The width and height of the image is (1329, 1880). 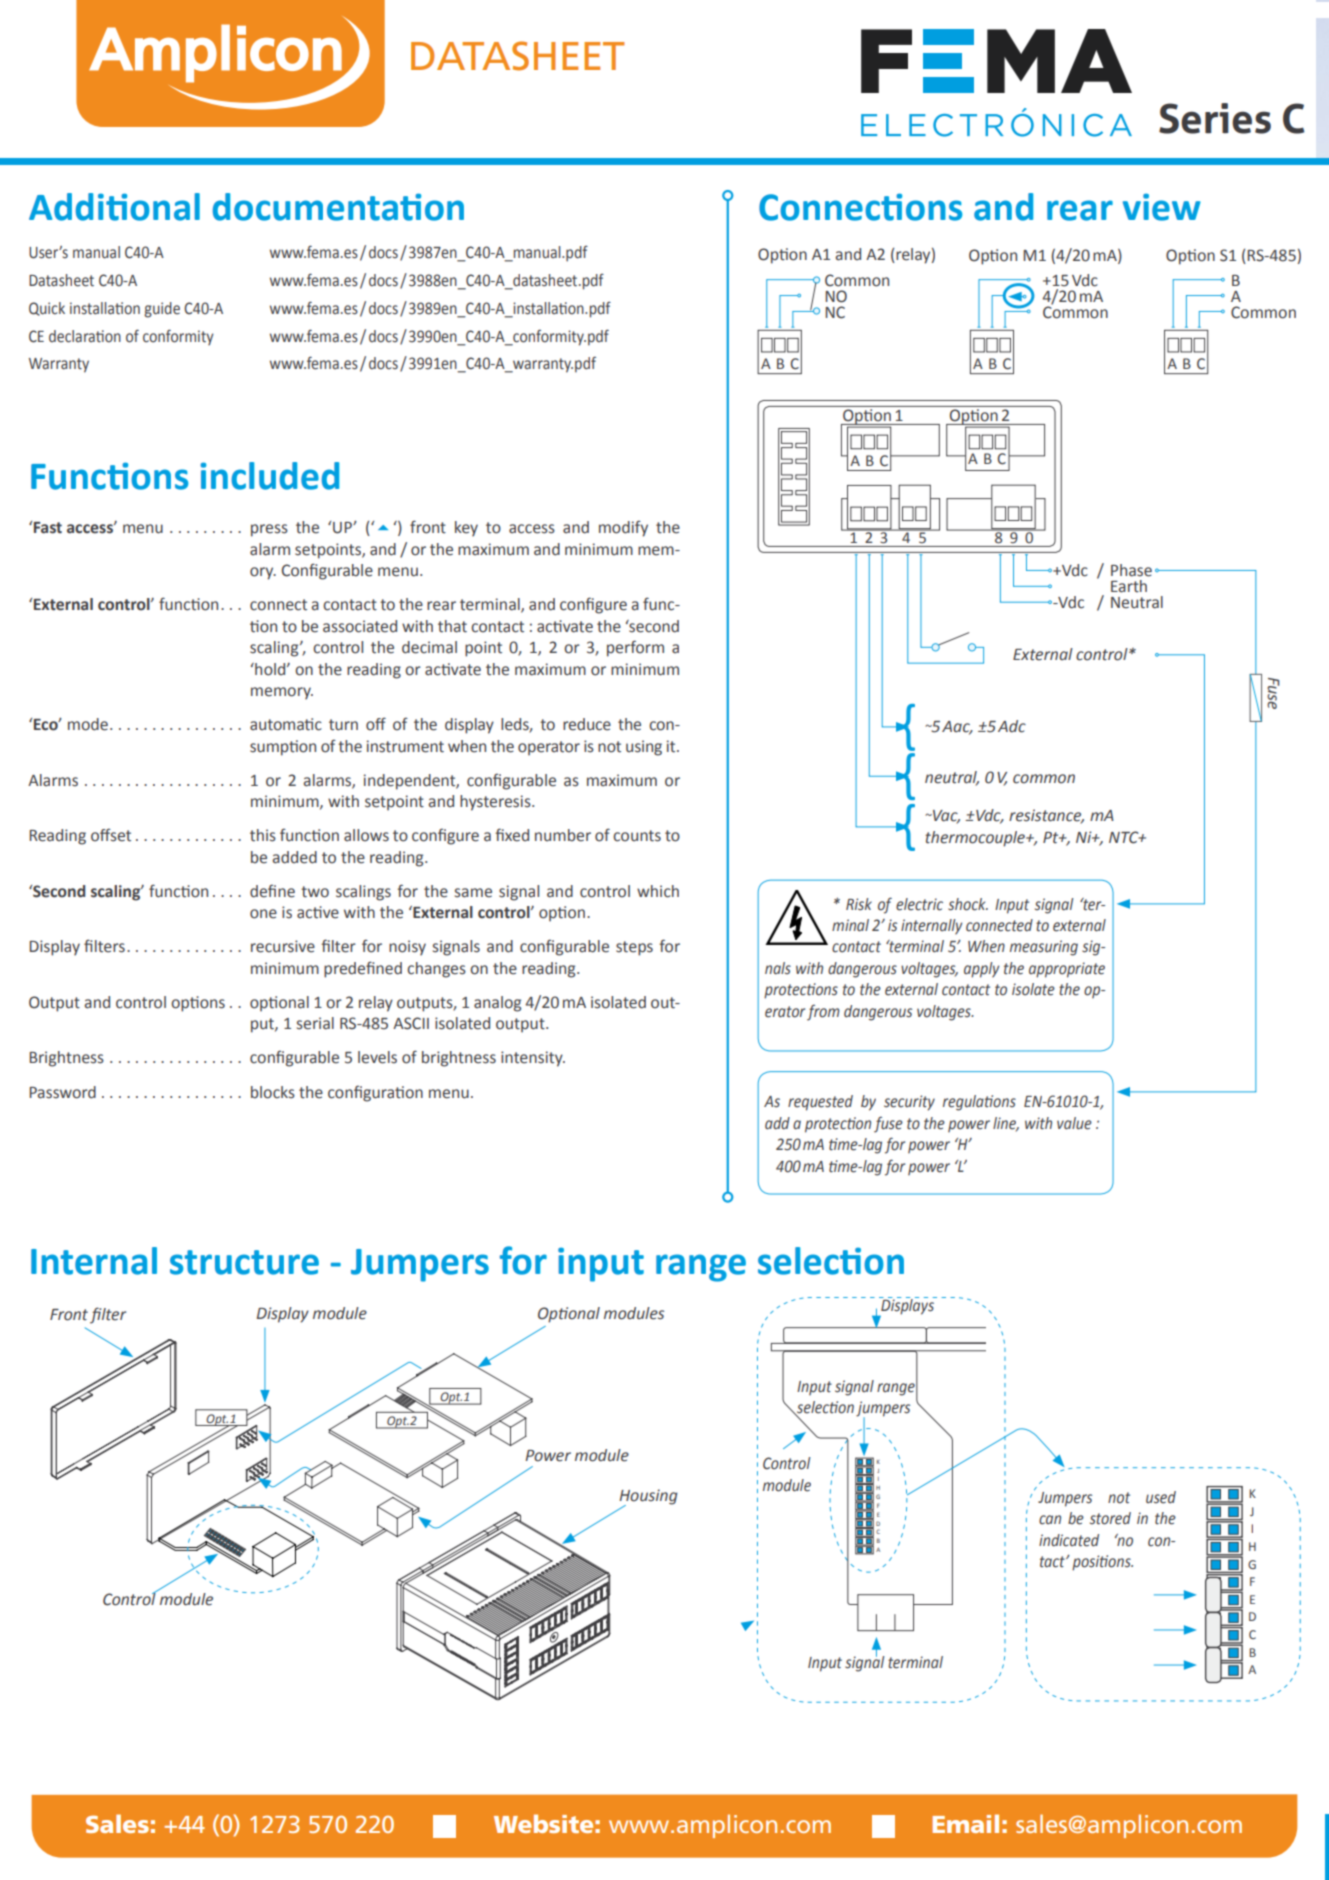 I want to click on appropriate, so click(x=1067, y=970).
